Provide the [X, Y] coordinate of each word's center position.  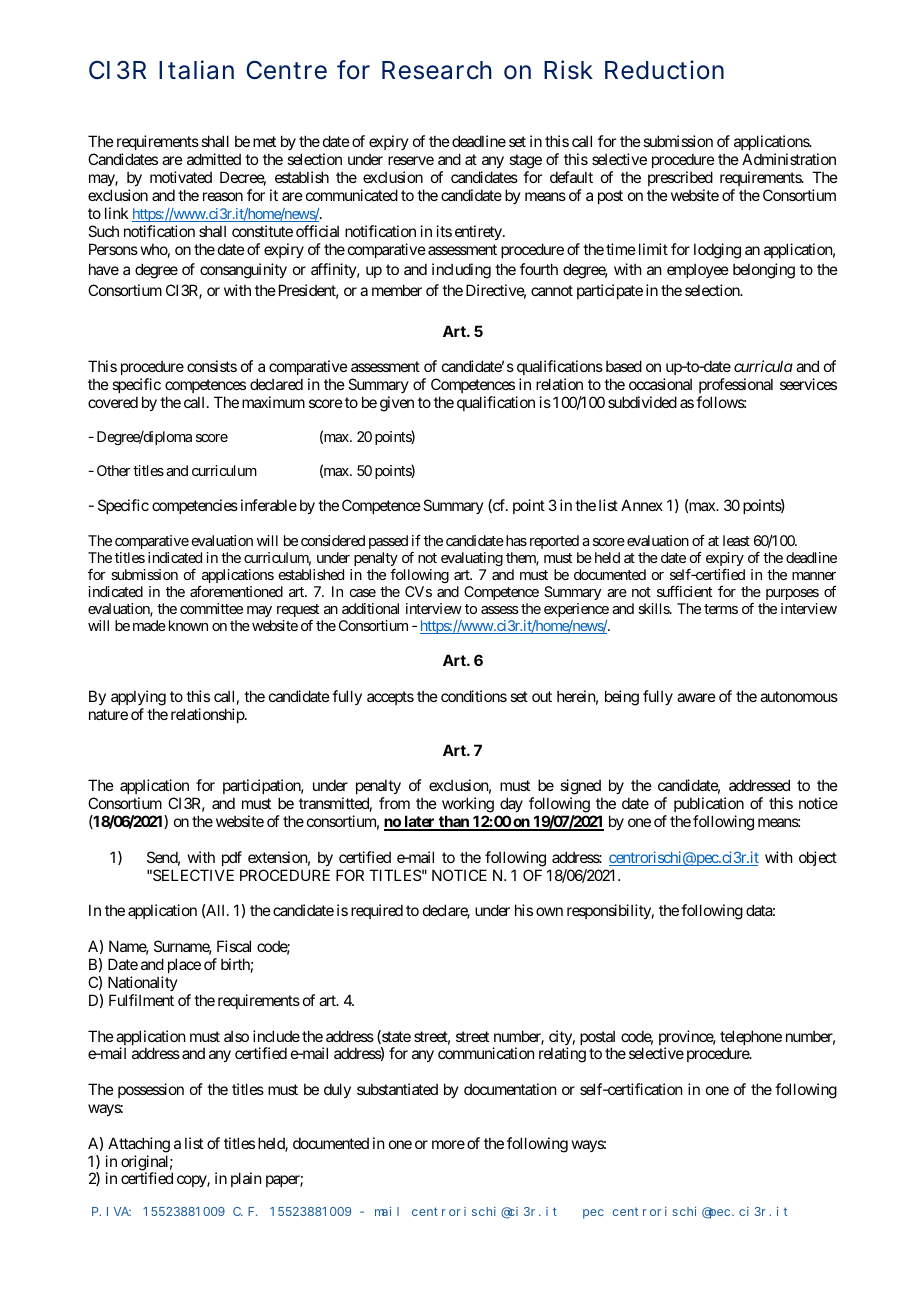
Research [437, 70]
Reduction [664, 70]
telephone [751, 1039]
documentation [510, 1089]
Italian [196, 70]
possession [151, 1090]
